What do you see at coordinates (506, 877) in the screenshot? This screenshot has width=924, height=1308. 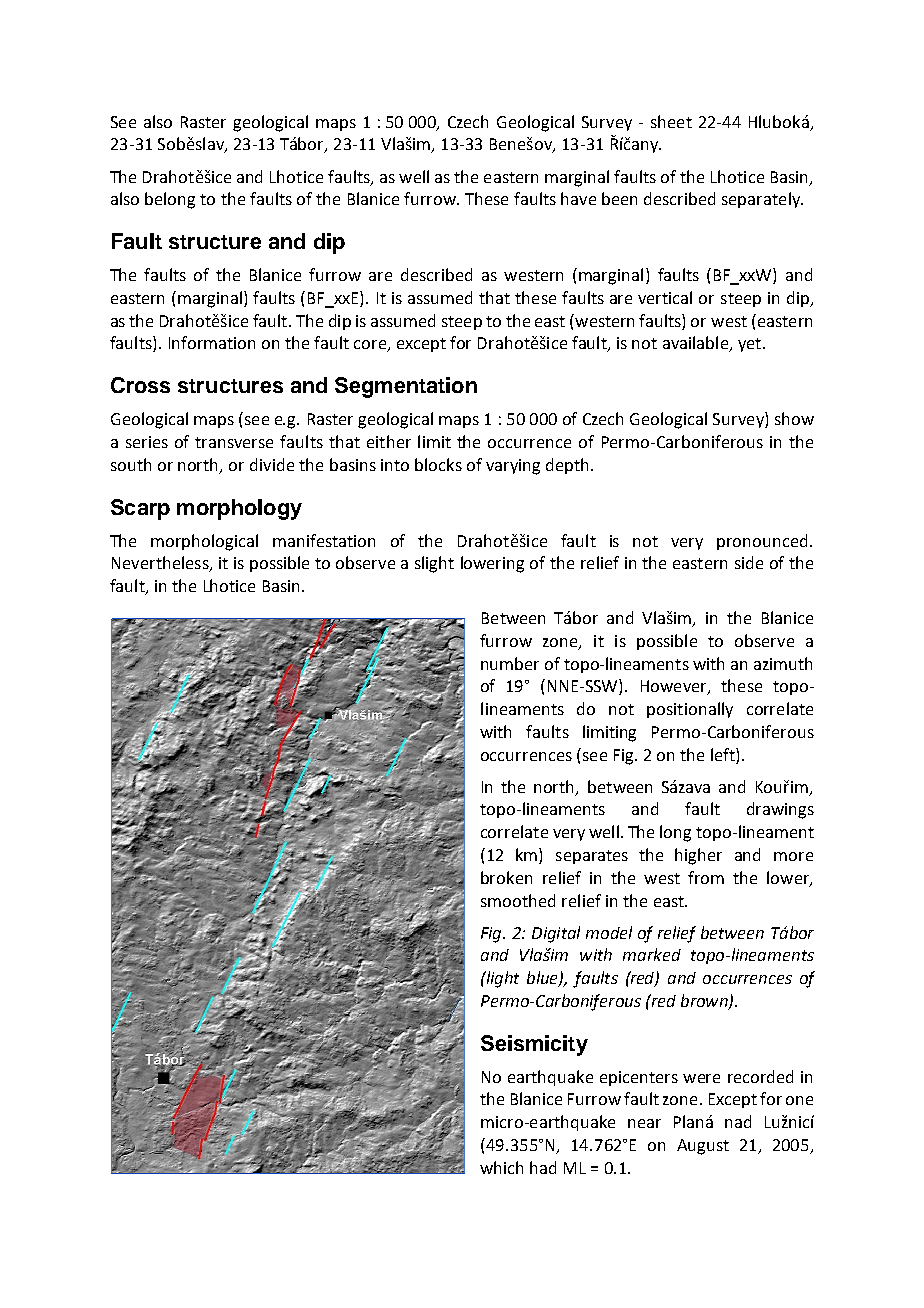 I see `broken` at bounding box center [506, 877].
